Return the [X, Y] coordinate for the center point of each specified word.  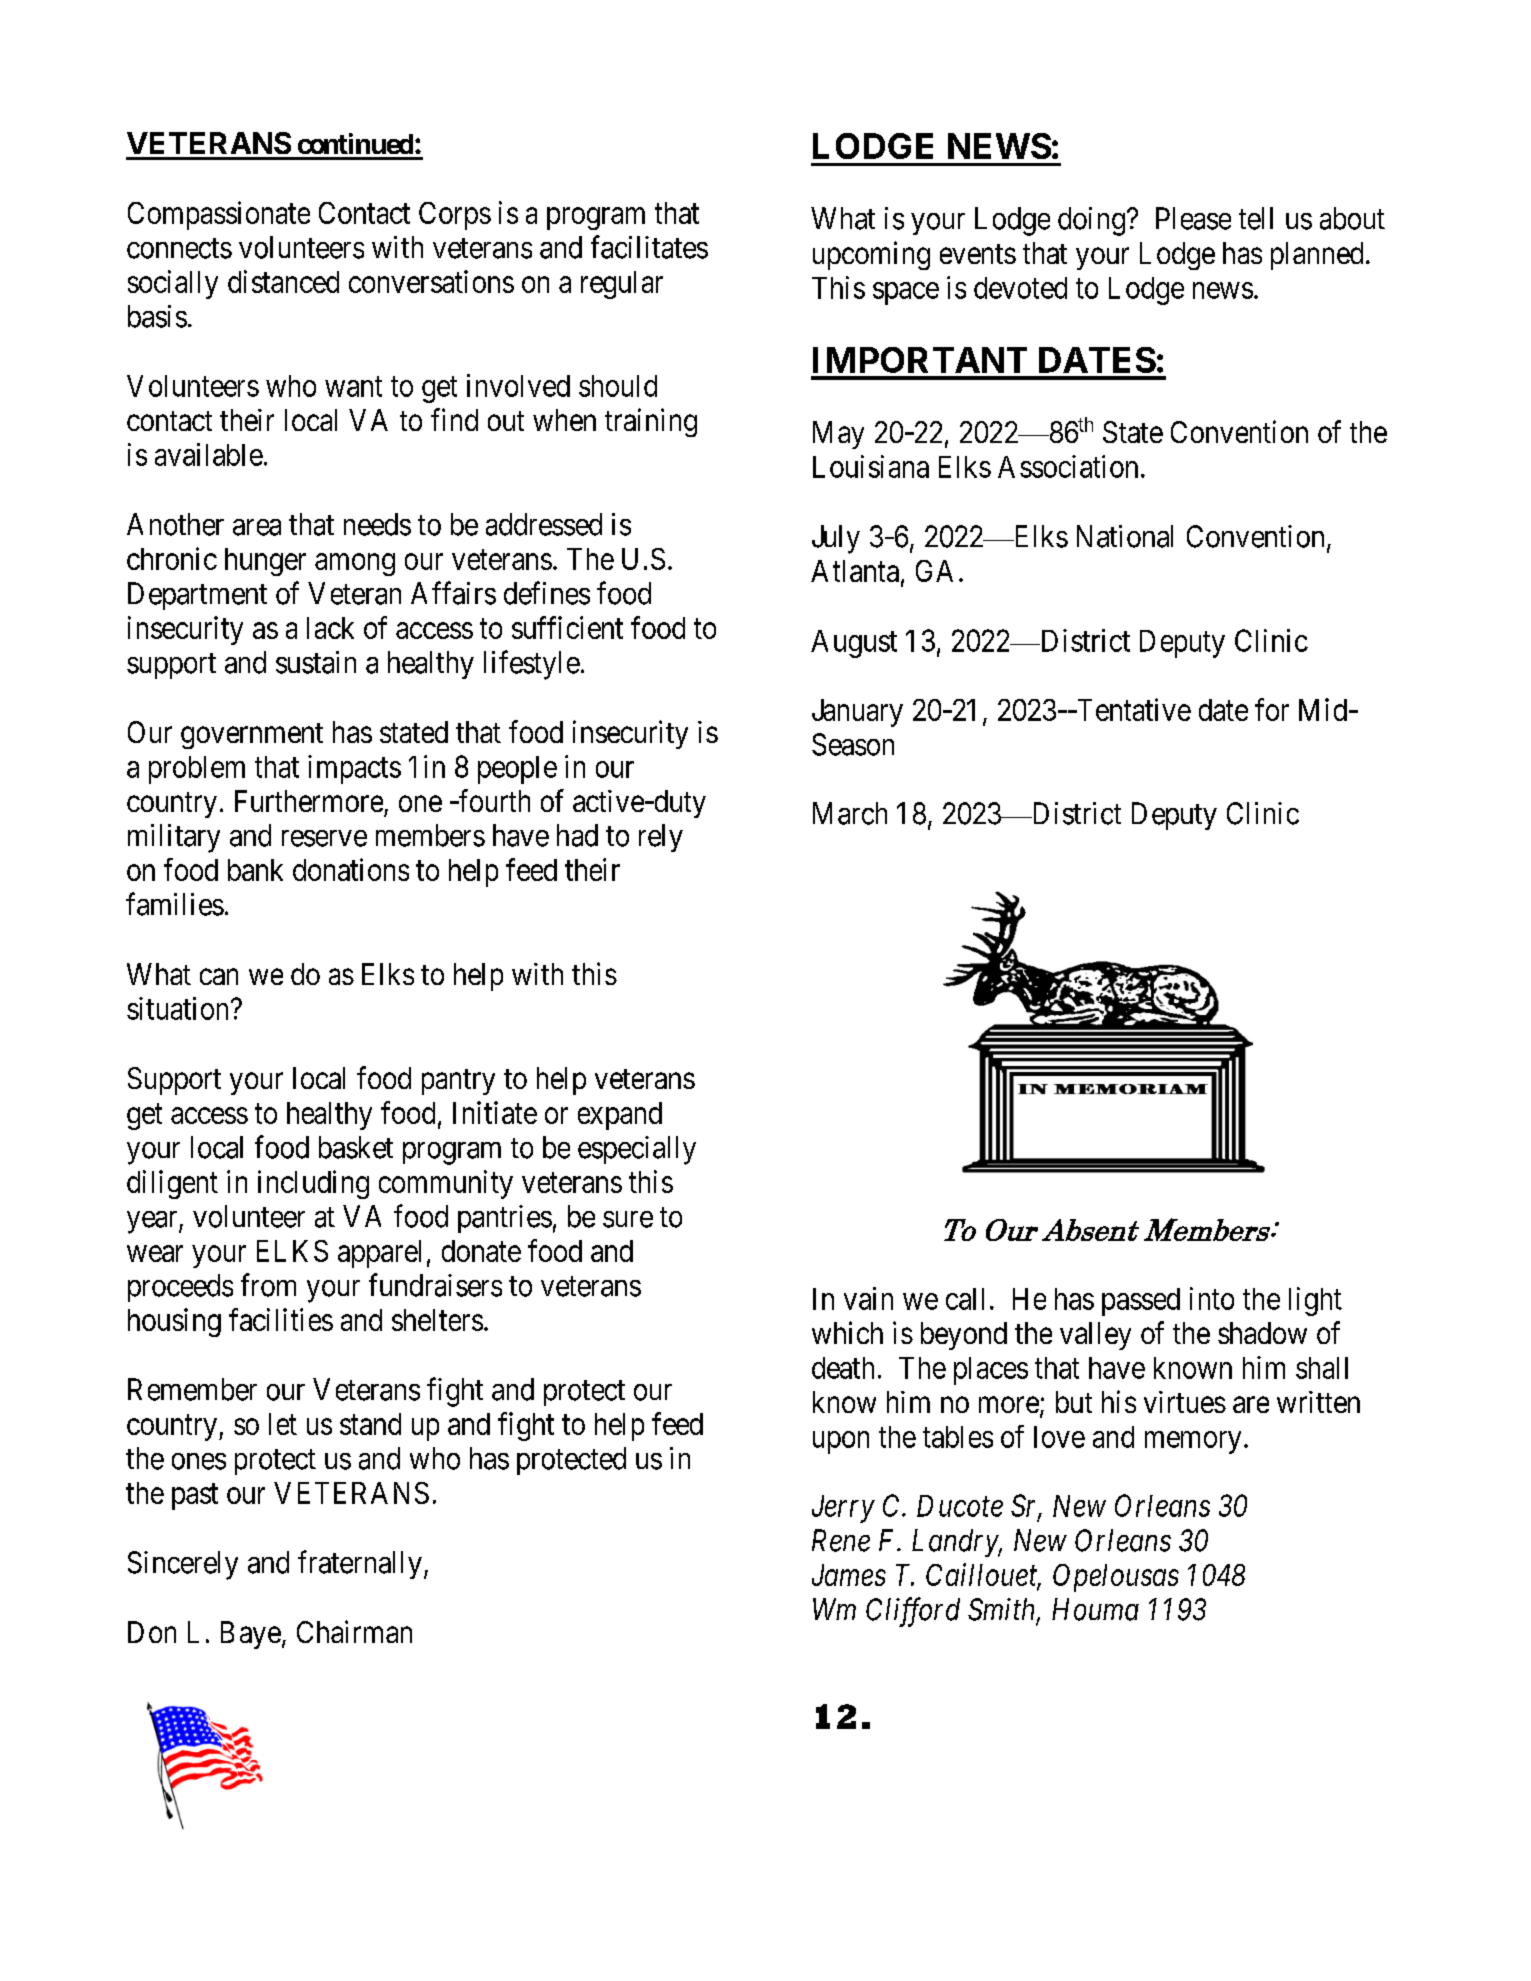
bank [255, 870]
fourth [493, 800]
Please [1193, 218]
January [857, 713]
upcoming [871, 255]
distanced [283, 281]
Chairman [354, 1631]
